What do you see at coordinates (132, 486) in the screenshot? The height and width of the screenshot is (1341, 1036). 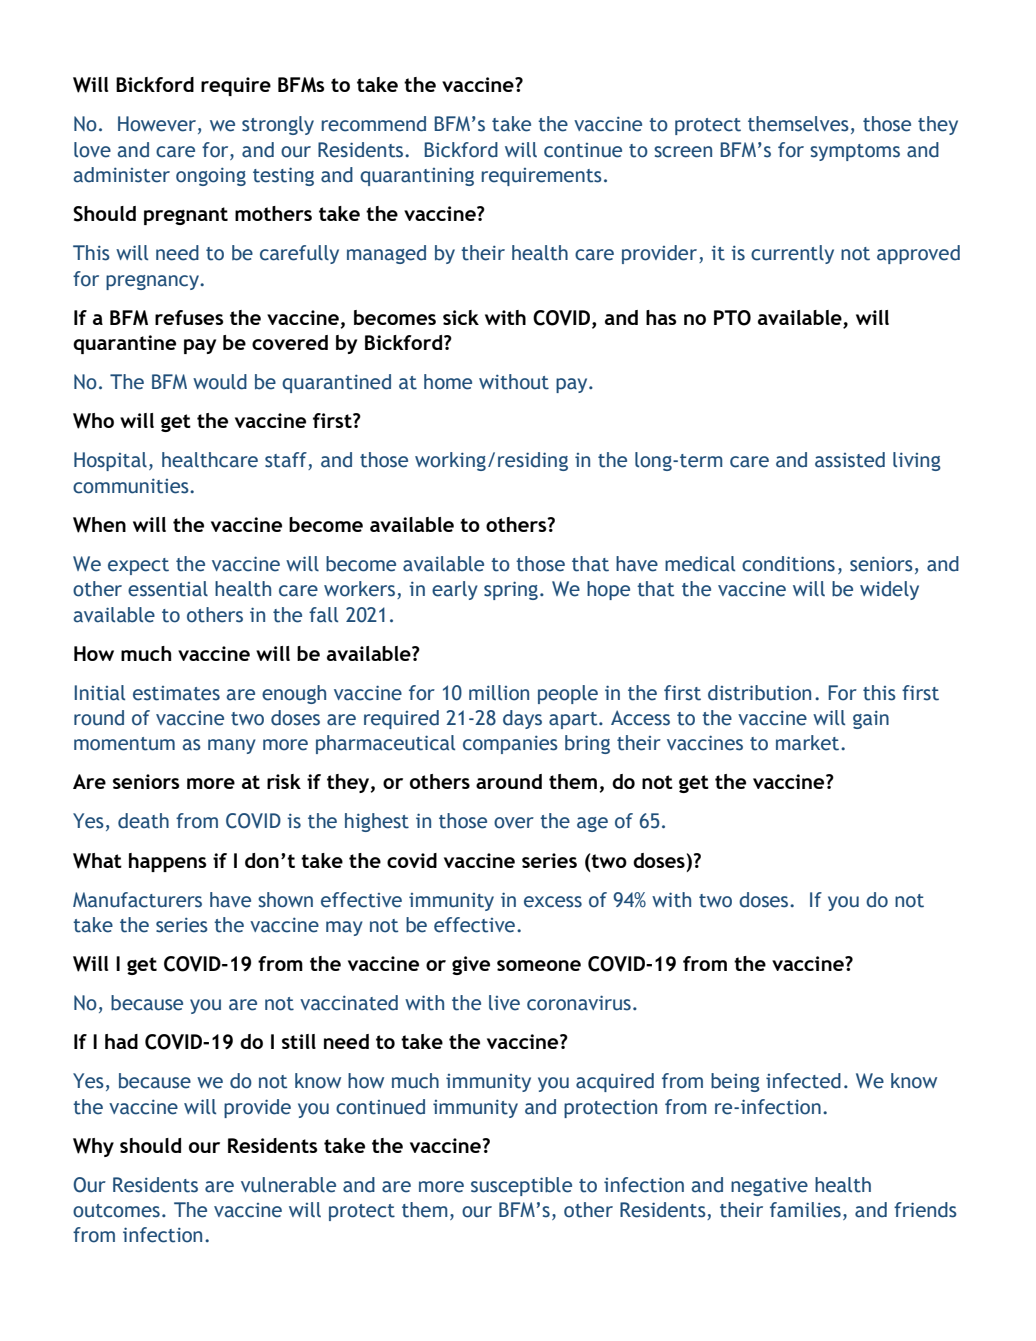 I see `communities` at bounding box center [132, 486].
